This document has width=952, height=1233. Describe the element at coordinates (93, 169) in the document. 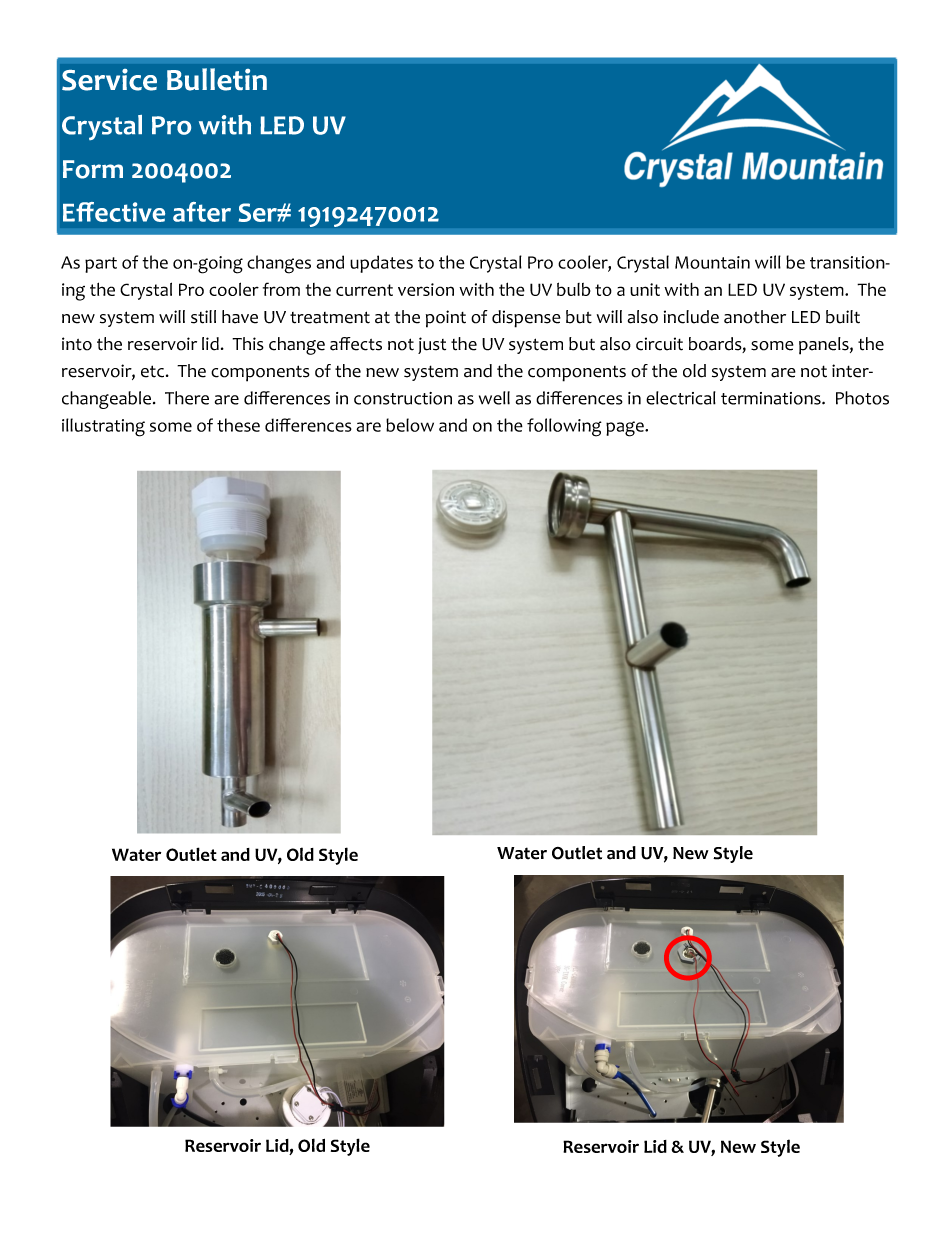

I see `Form` at that location.
